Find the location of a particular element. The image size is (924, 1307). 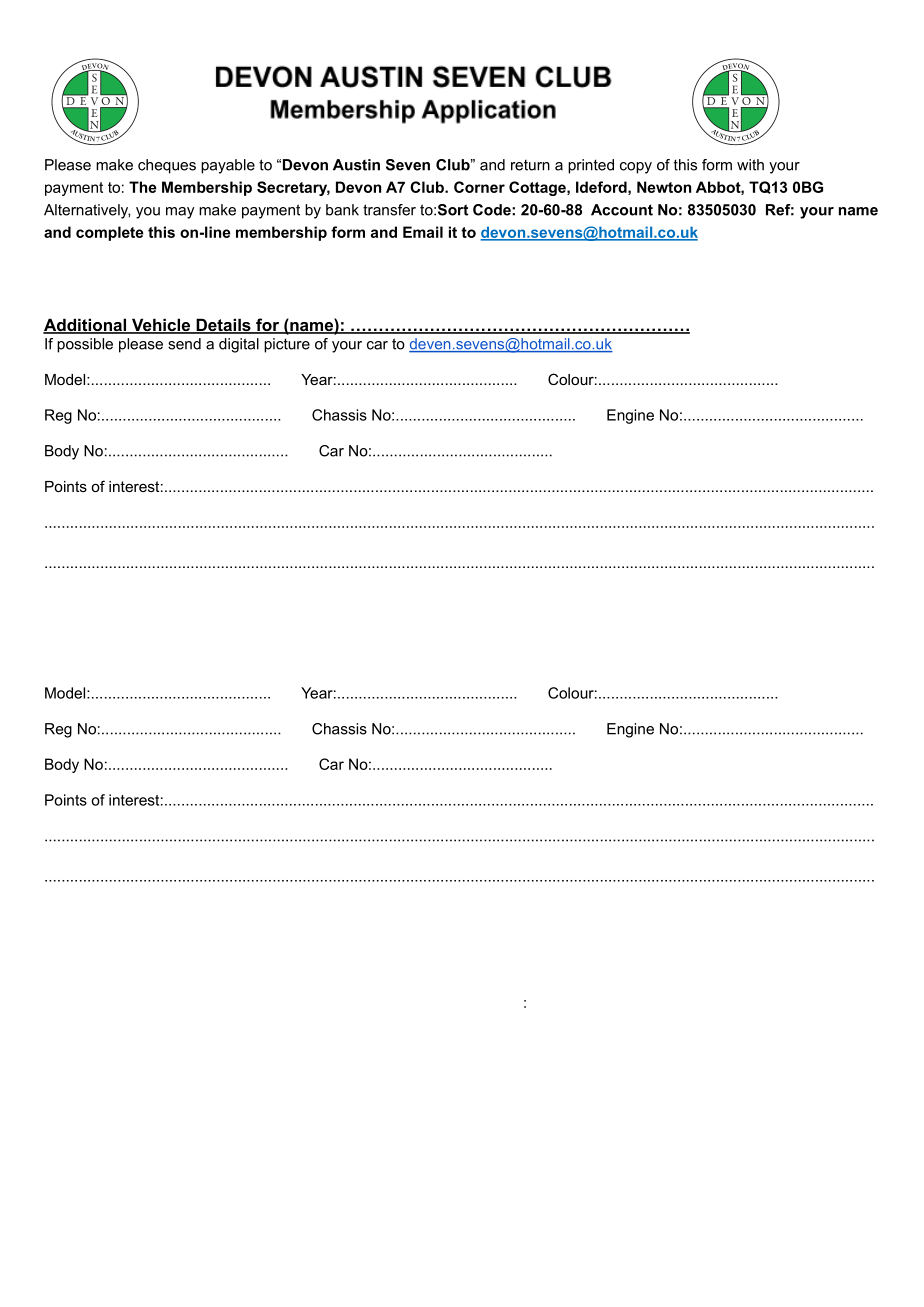

send is located at coordinates (184, 344).
